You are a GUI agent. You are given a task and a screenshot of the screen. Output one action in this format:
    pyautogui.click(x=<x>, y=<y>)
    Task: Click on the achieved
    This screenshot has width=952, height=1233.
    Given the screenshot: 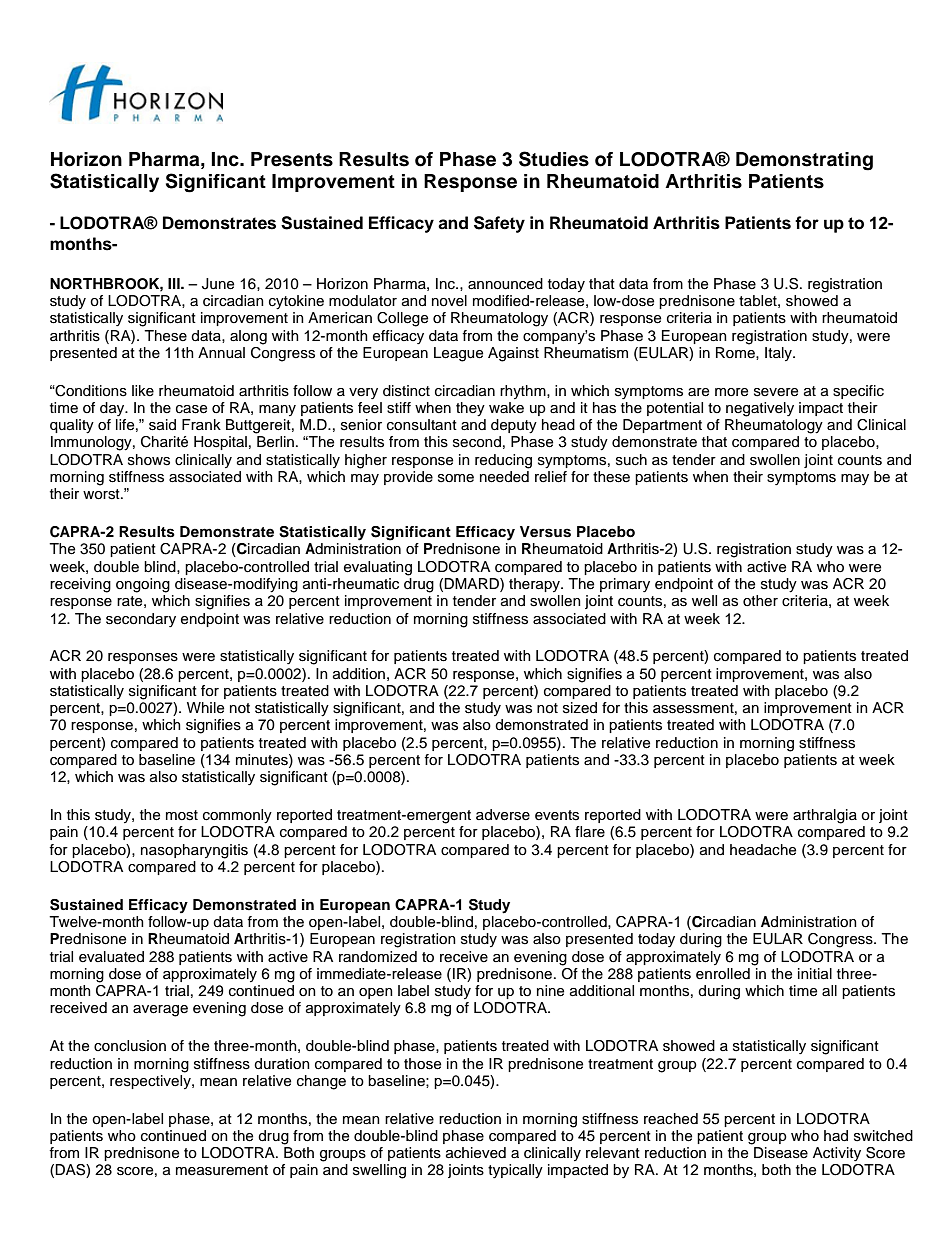 What is the action you would take?
    pyautogui.click(x=476, y=1153)
